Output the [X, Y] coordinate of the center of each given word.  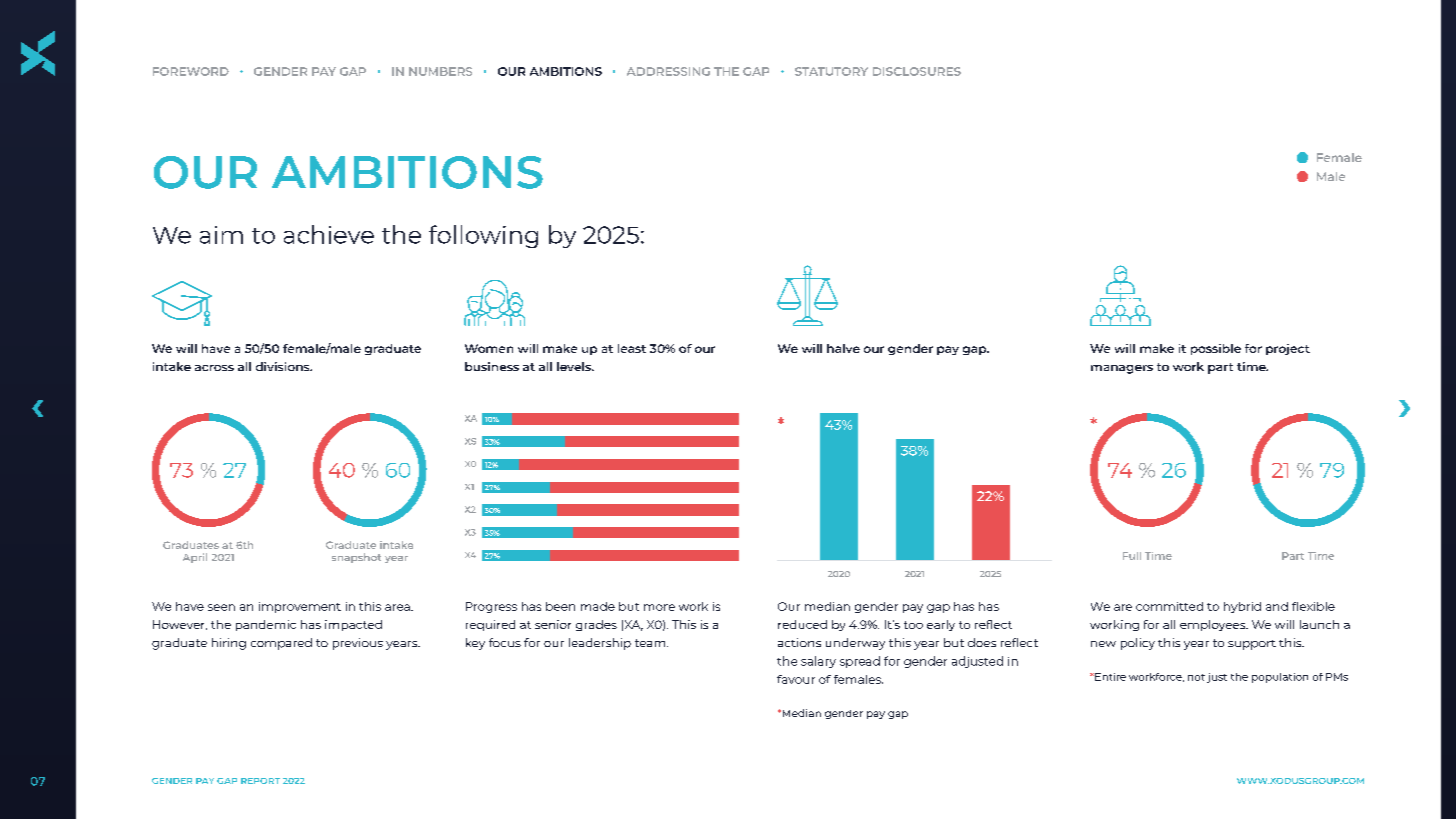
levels [575, 366]
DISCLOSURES [917, 71]
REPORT [260, 781]
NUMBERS [440, 71]
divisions [284, 366]
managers [1122, 369]
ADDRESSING [668, 71]
